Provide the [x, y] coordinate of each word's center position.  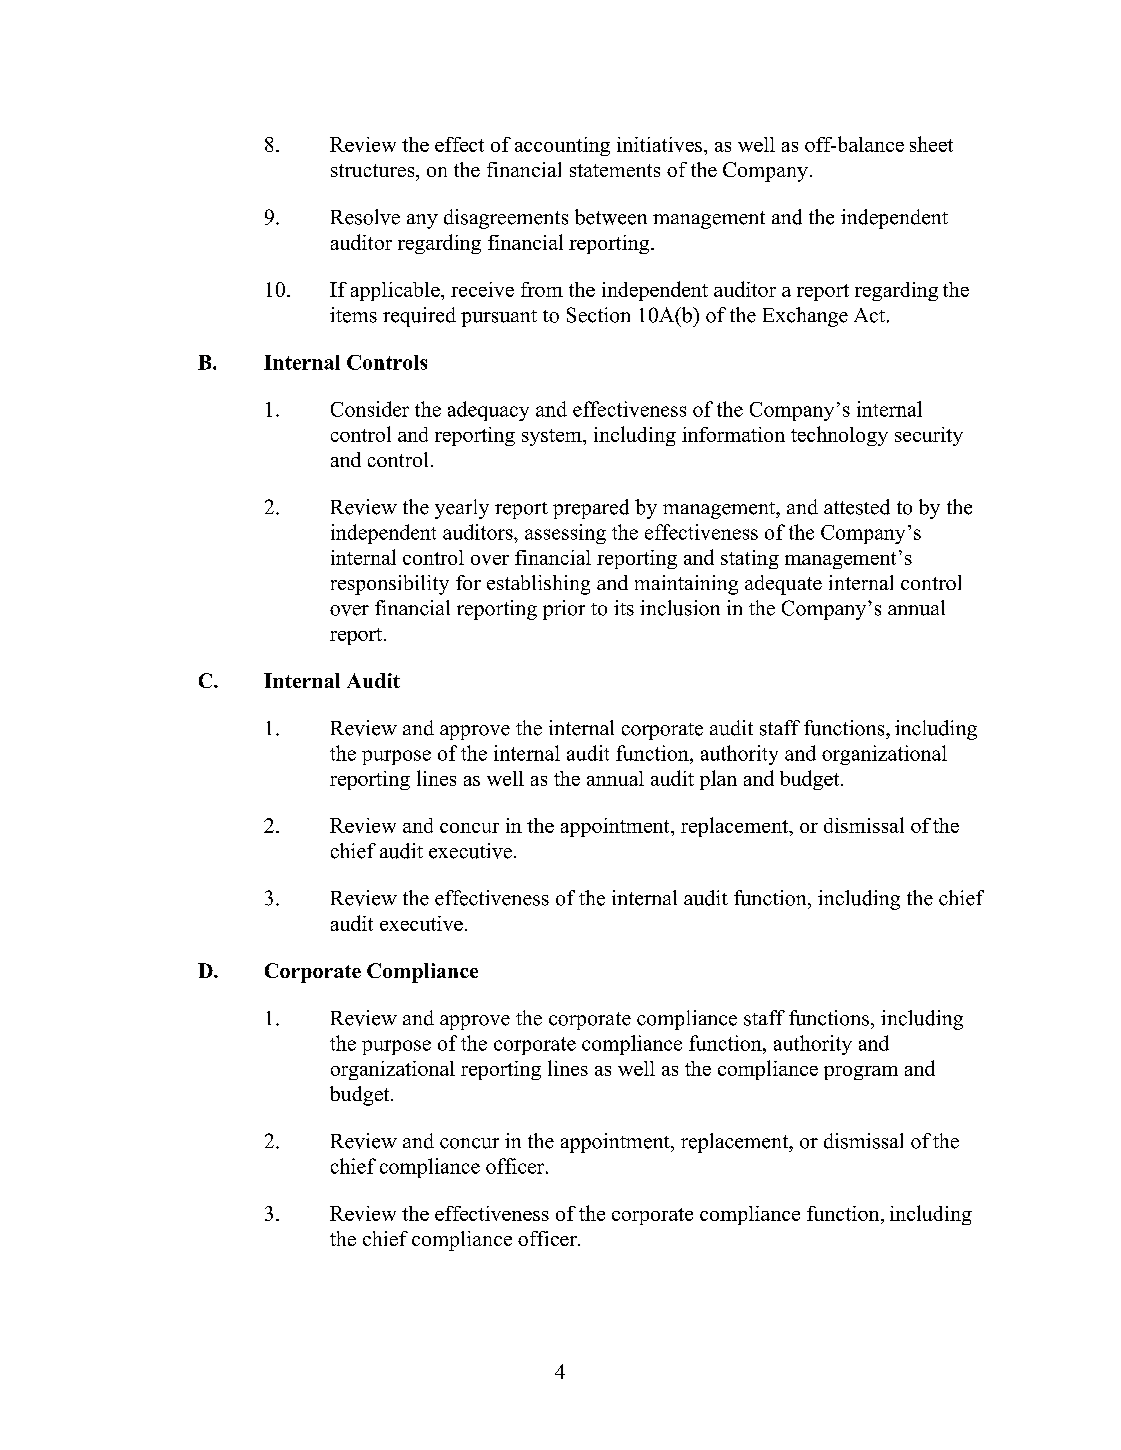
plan [718, 780]
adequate [783, 585]
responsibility [390, 585]
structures [374, 170]
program [861, 1073]
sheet [931, 144]
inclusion [680, 608]
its [624, 608]
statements [615, 170]
